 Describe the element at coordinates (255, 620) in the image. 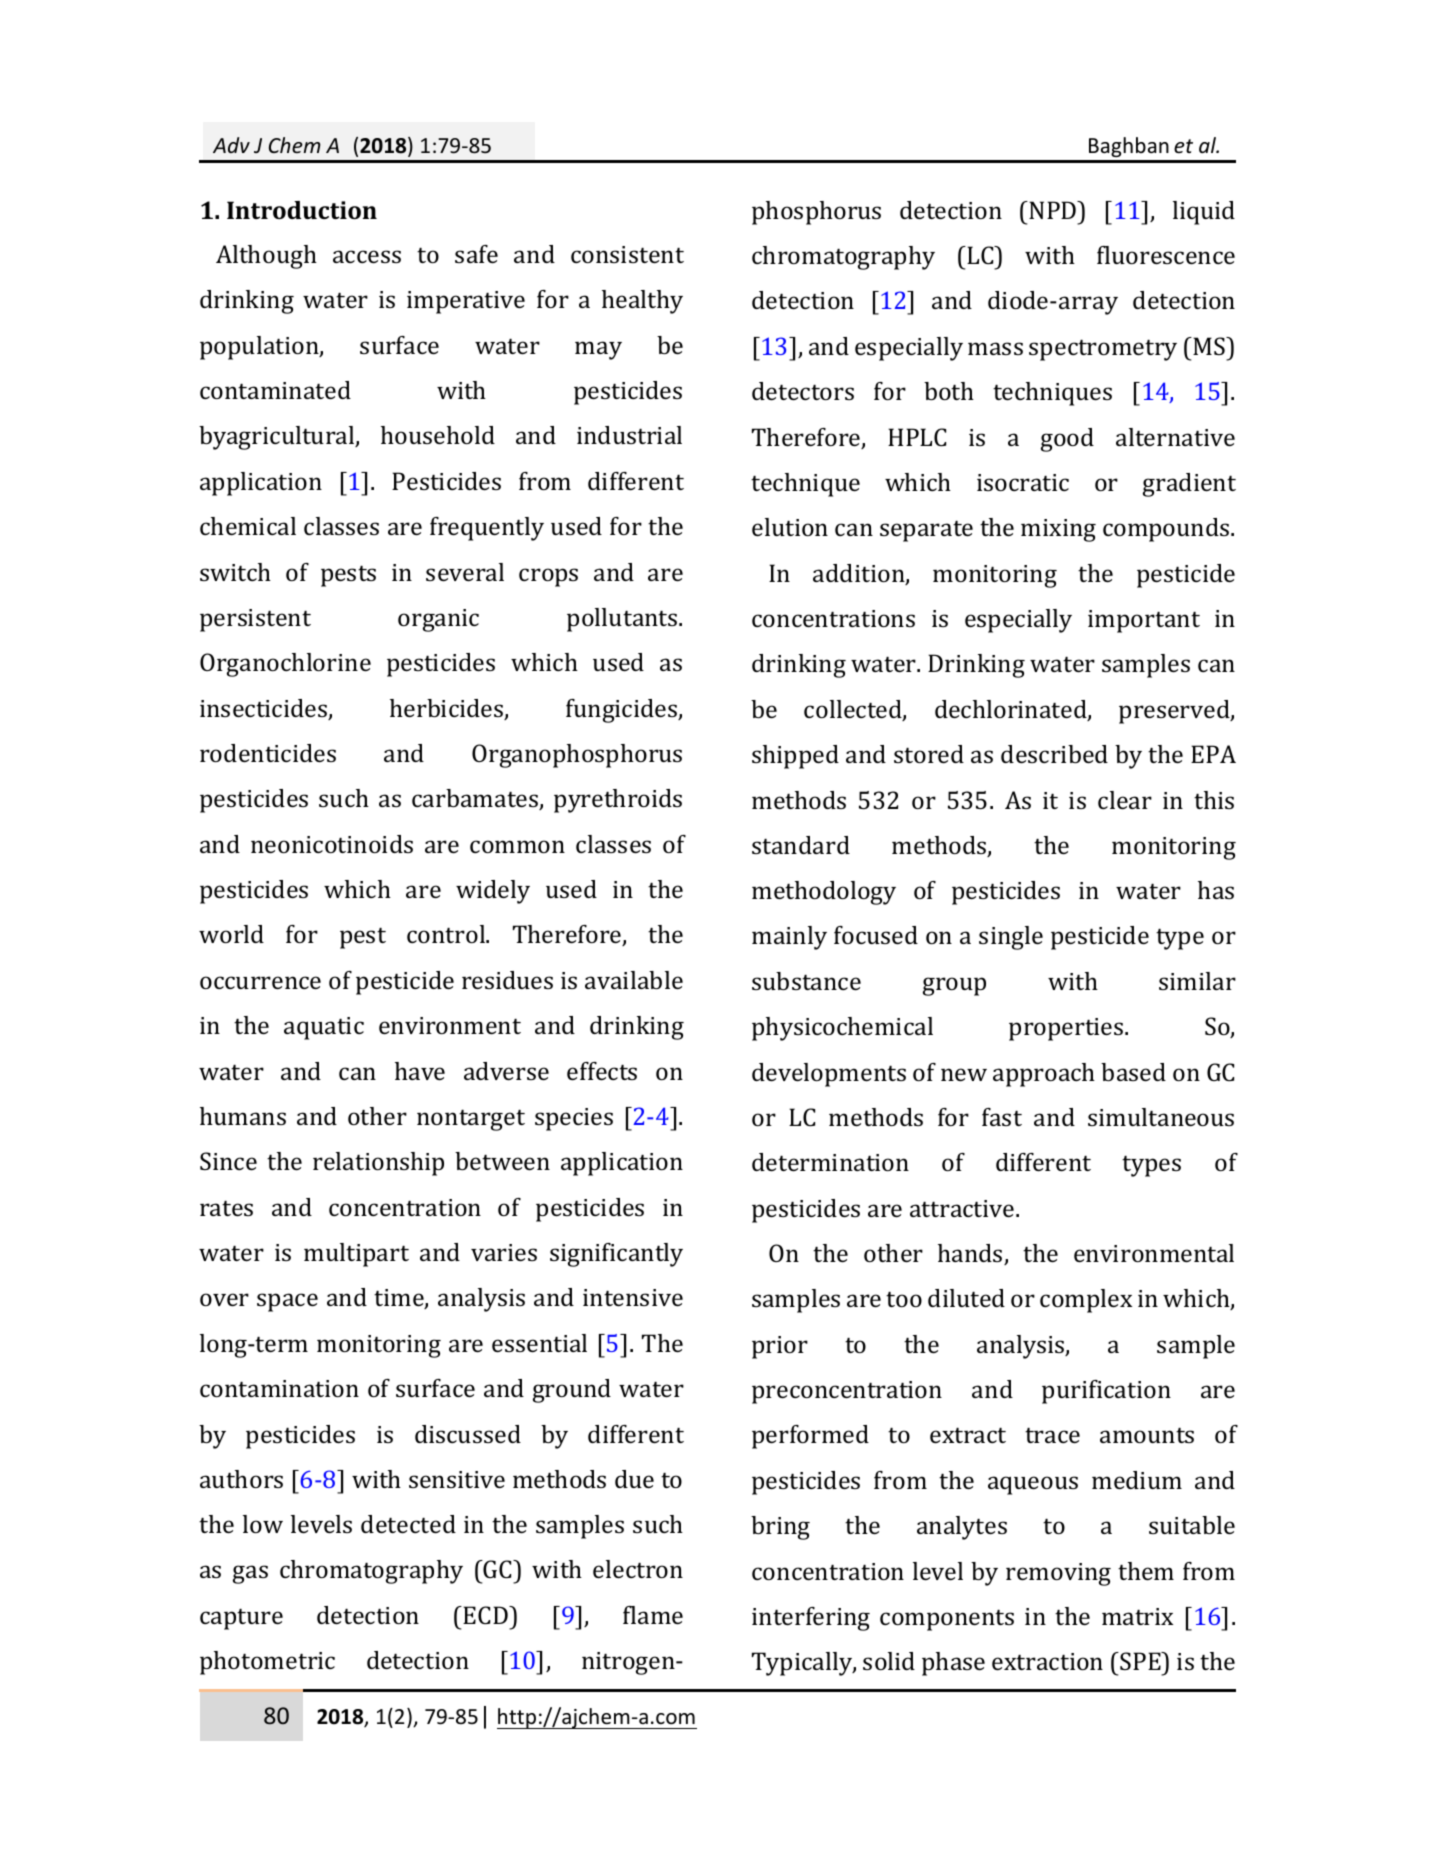

I see `persistent` at that location.
